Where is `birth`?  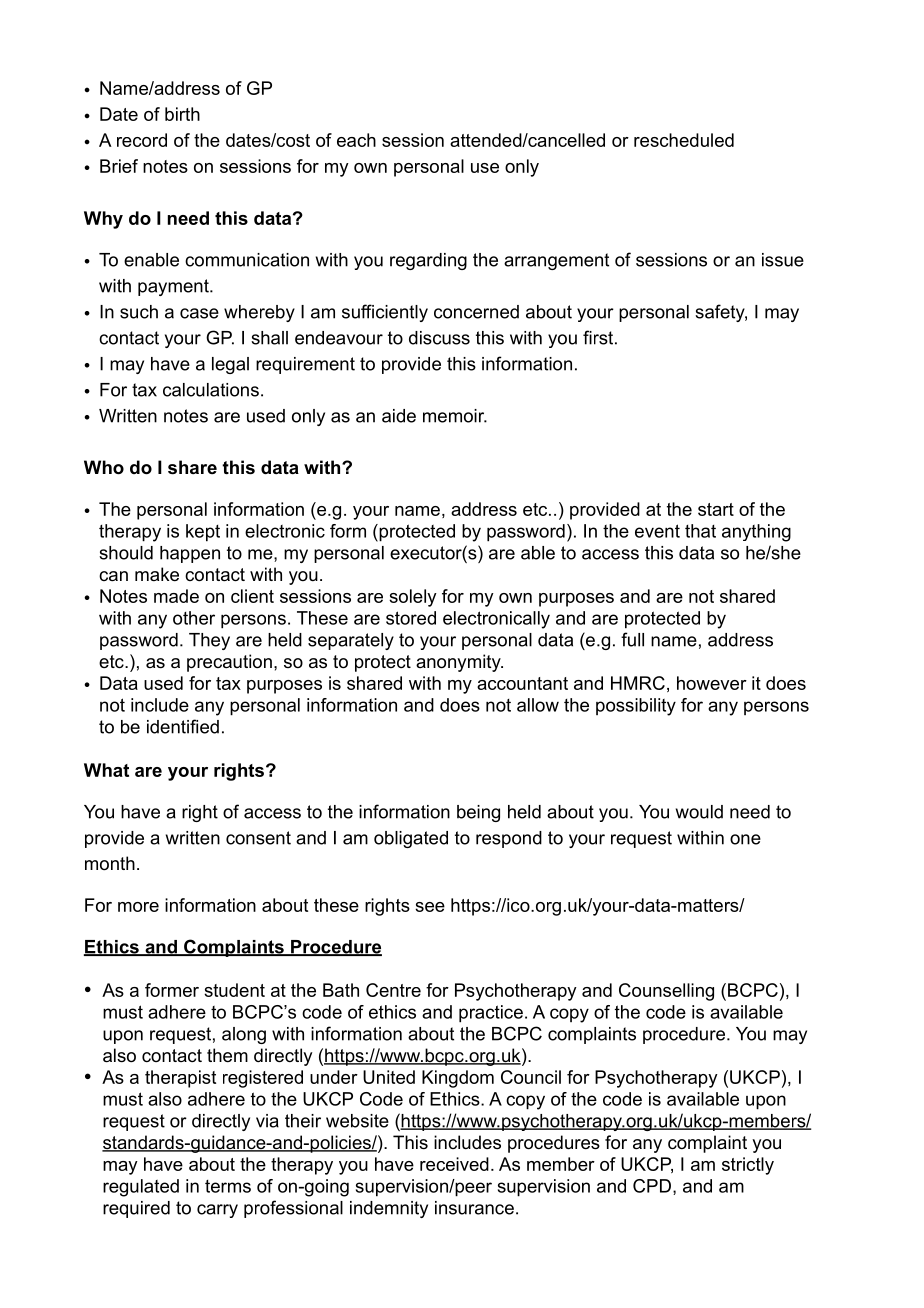 birth is located at coordinates (182, 114).
